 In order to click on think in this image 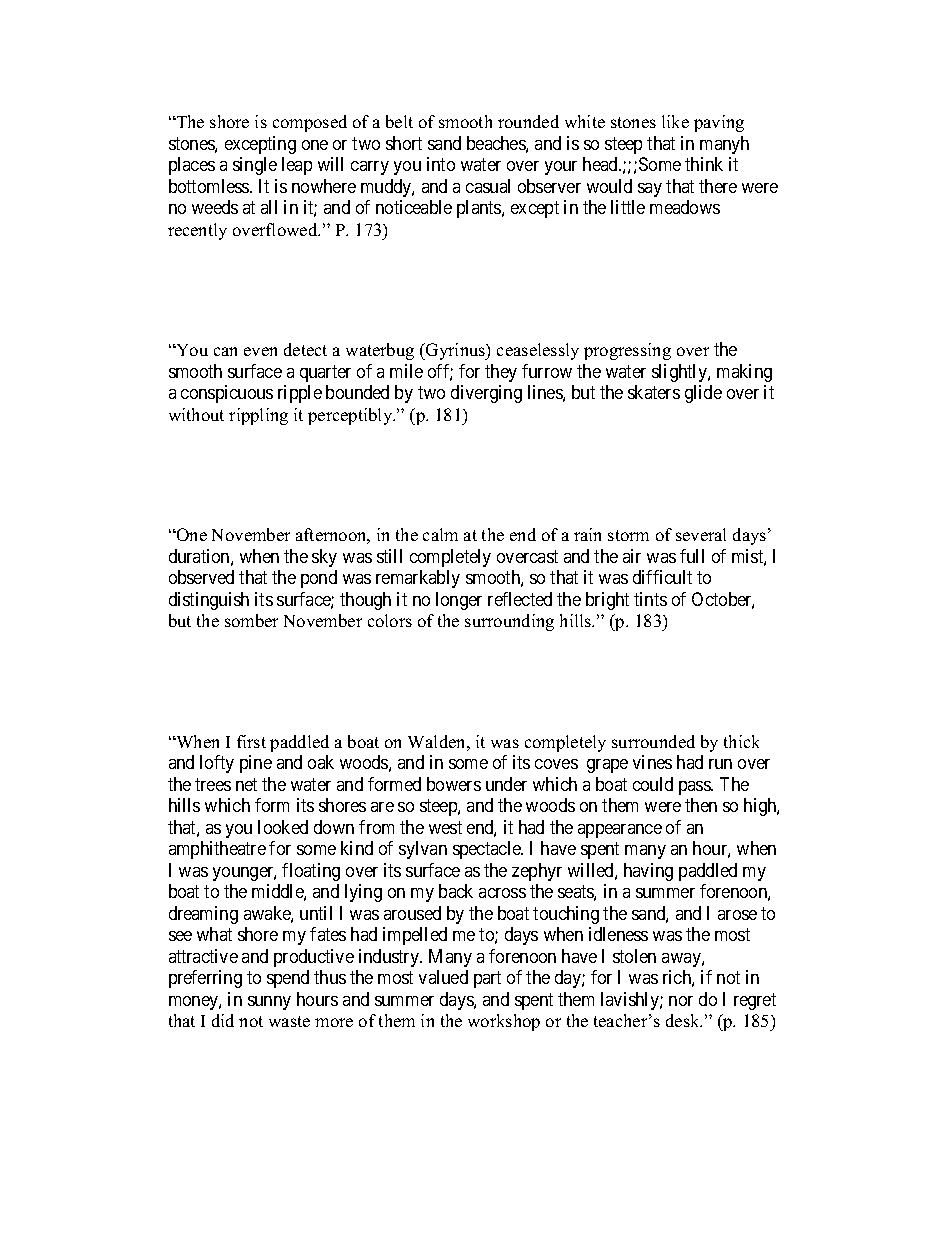, I will do `click(704, 164)`.
